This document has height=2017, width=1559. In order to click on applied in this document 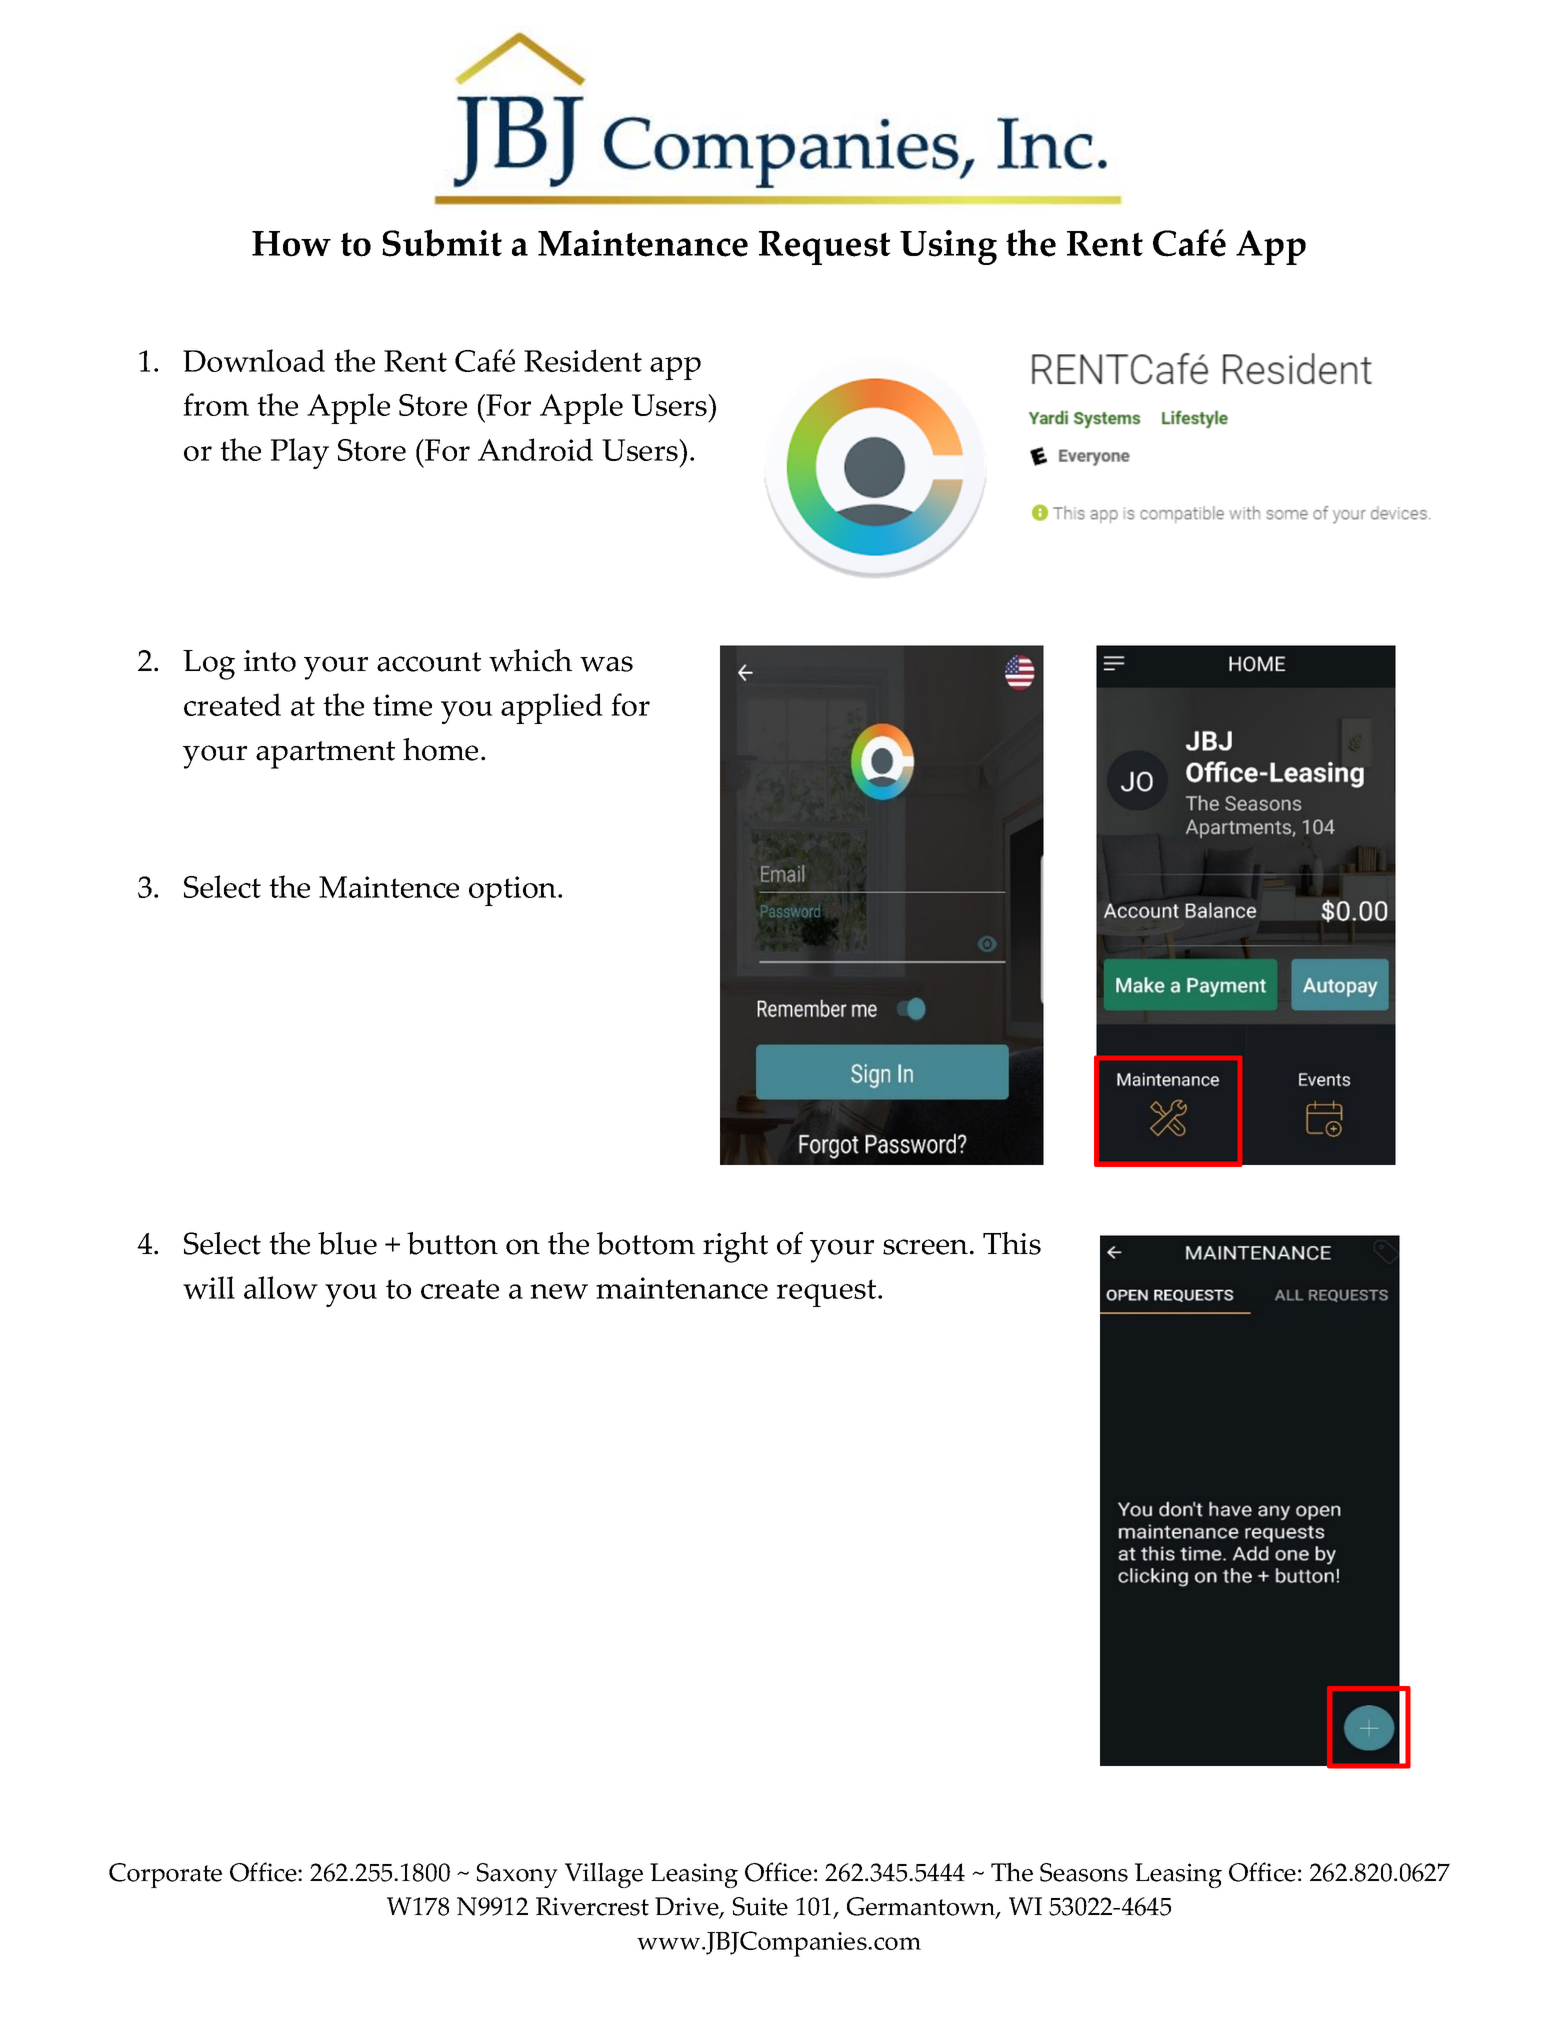, I will do `click(552, 708)`.
